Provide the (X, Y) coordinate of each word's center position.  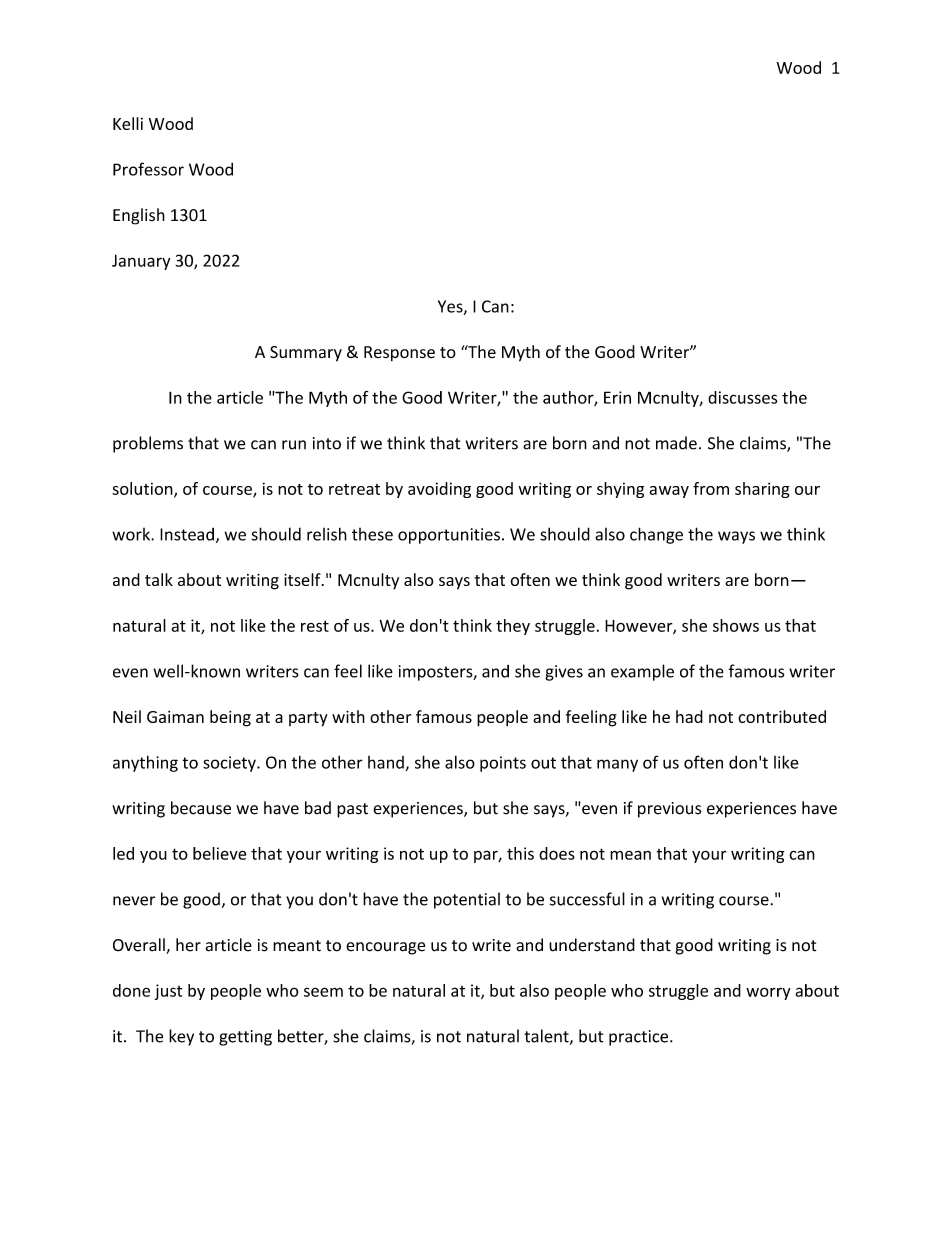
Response (399, 353)
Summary (306, 354)
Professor (148, 169)
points (503, 764)
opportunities (449, 536)
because (201, 808)
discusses (742, 397)
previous (669, 810)
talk (159, 579)
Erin (617, 397)
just (169, 992)
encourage (385, 948)
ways (736, 537)
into (327, 443)
